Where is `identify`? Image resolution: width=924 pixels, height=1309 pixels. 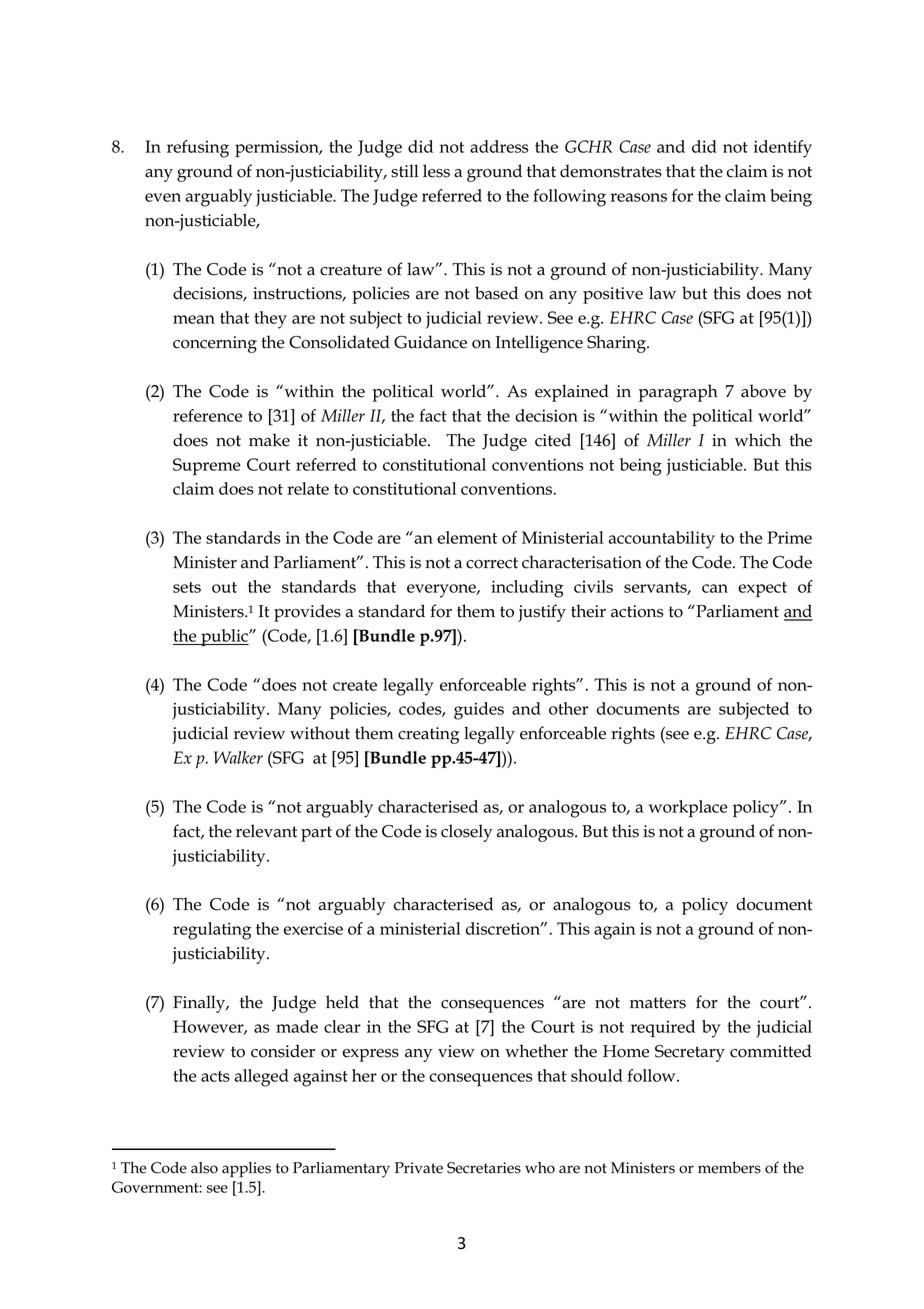 identify is located at coordinates (783, 149).
